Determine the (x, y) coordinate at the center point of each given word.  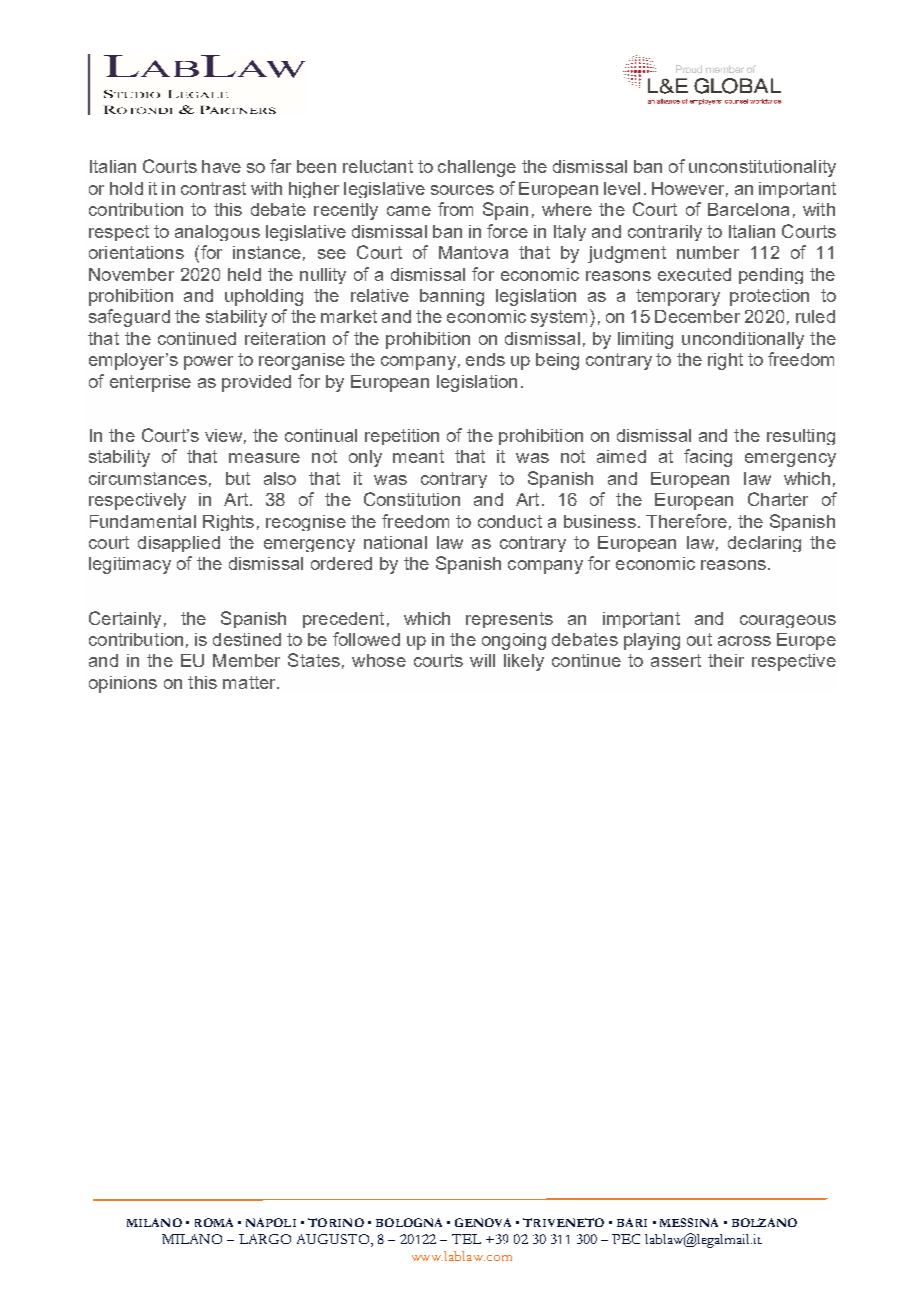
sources (462, 190)
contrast (213, 188)
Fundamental (143, 521)
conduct (510, 521)
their (726, 660)
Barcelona (748, 209)
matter (250, 682)
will (482, 660)
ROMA (214, 1222)
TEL (466, 1239)
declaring (764, 544)
